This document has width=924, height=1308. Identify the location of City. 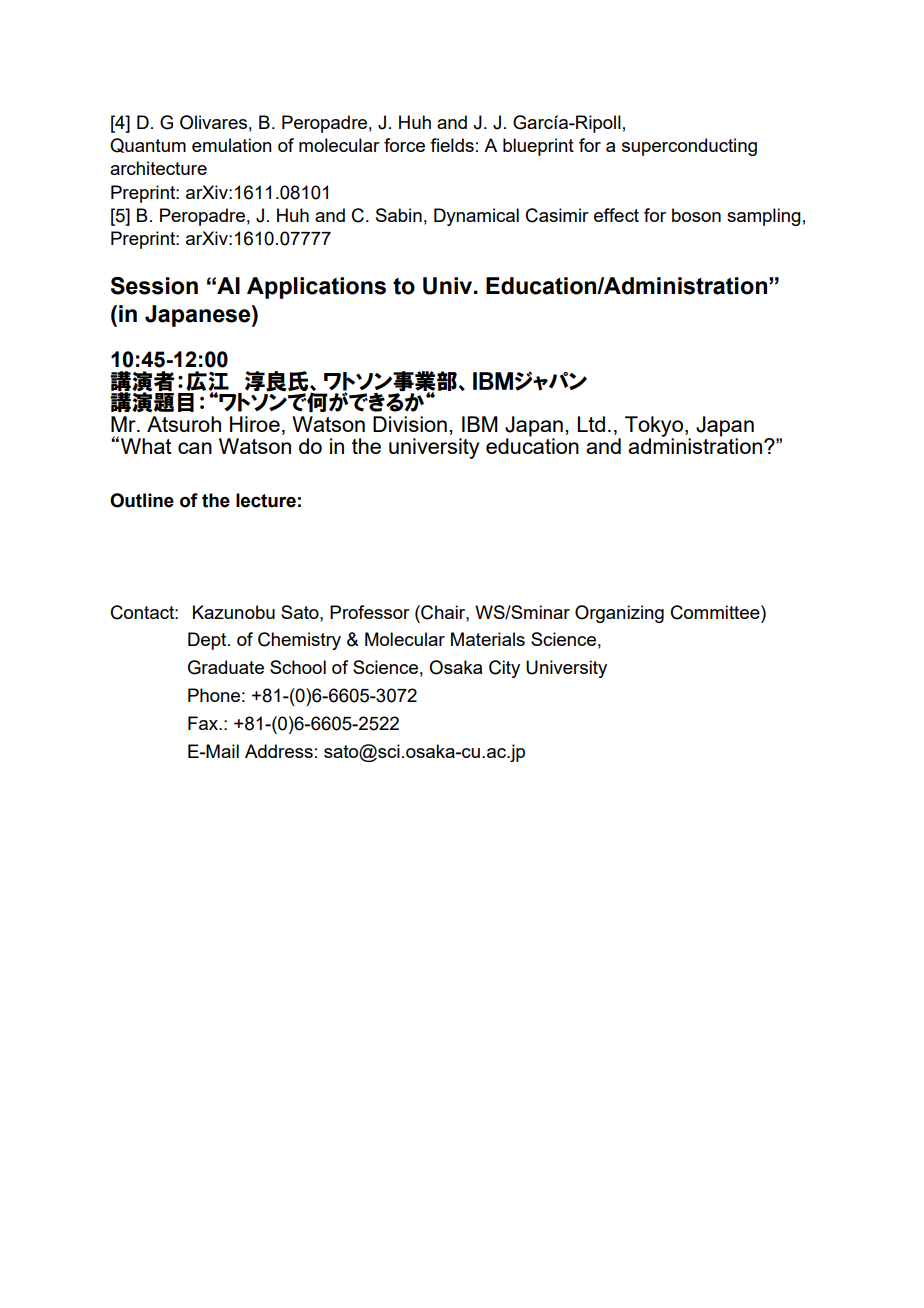
(504, 669).
